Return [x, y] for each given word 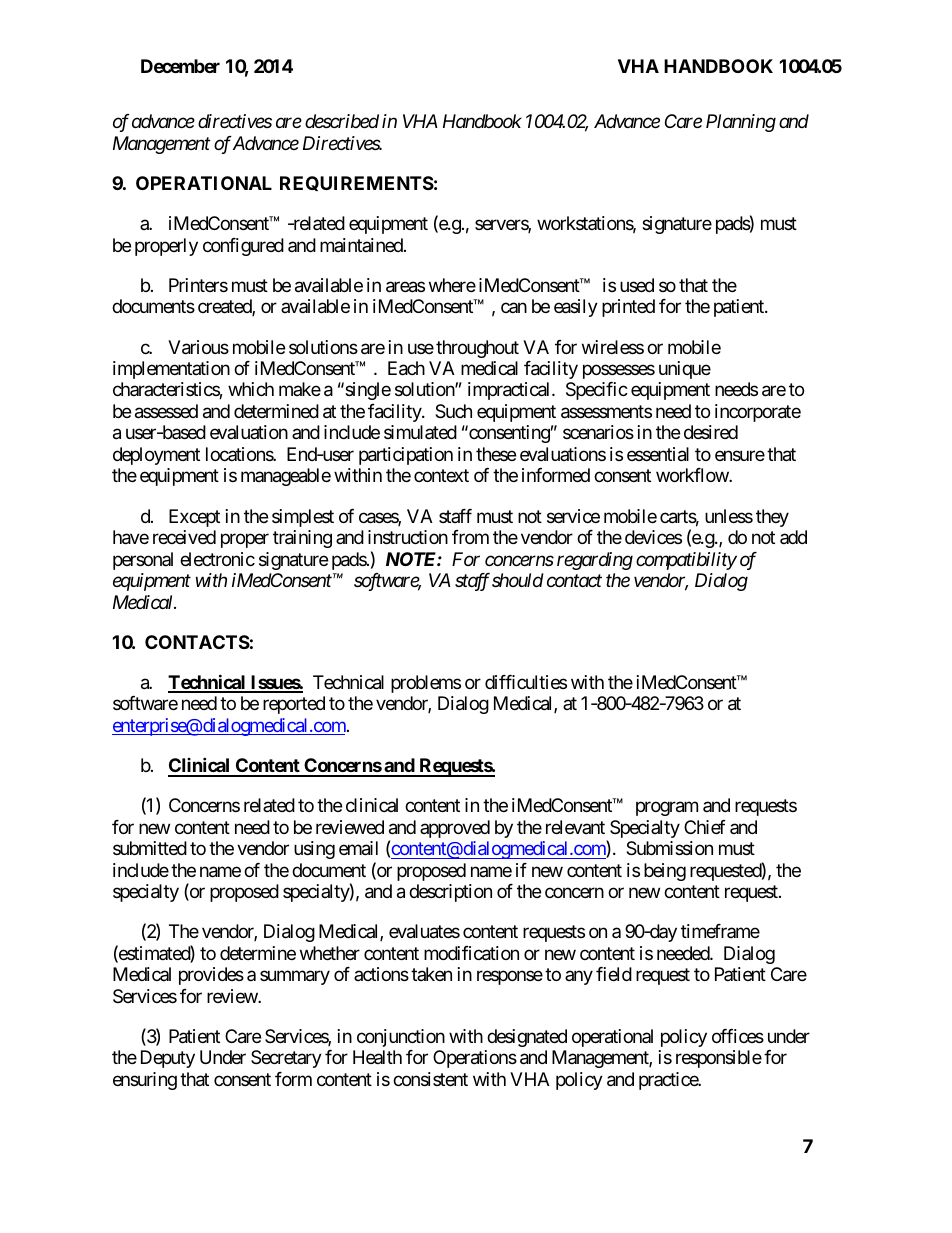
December [180, 66]
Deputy [168, 1059]
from [470, 537]
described [342, 121]
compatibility [686, 561]
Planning [741, 123]
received [184, 537]
